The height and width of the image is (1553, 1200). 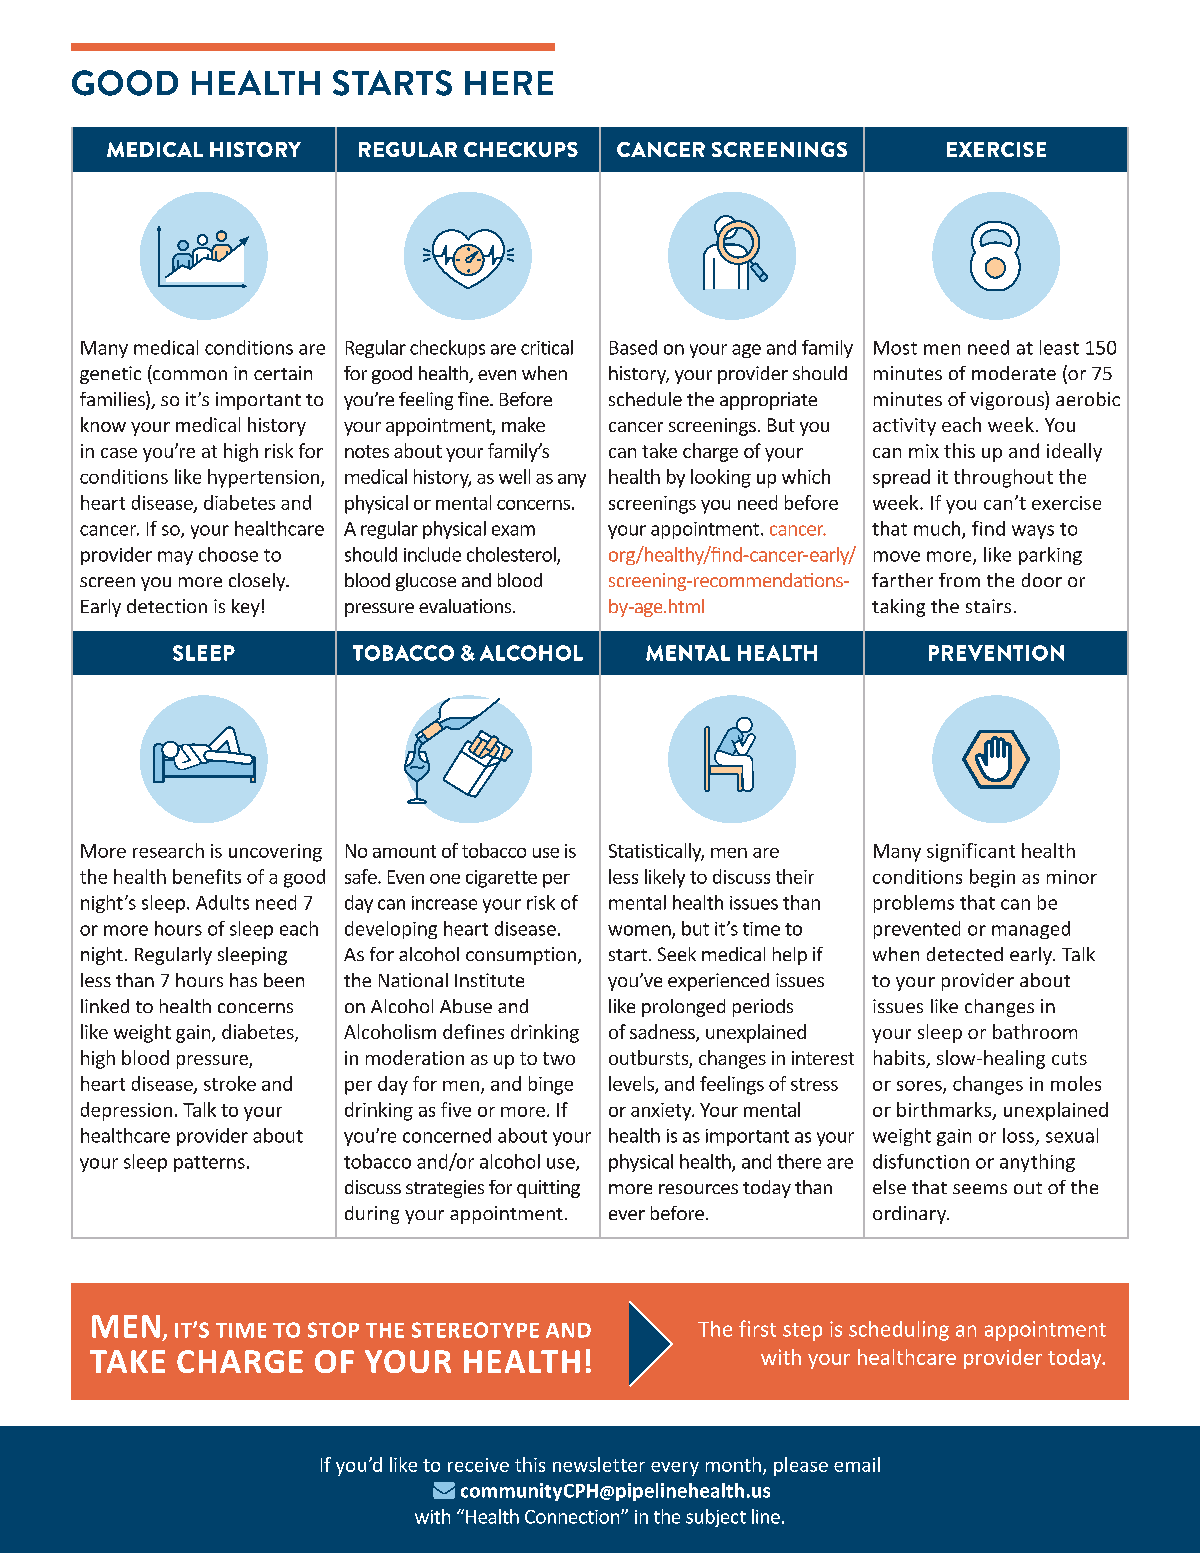 I want to click on receive, so click(x=478, y=1465).
